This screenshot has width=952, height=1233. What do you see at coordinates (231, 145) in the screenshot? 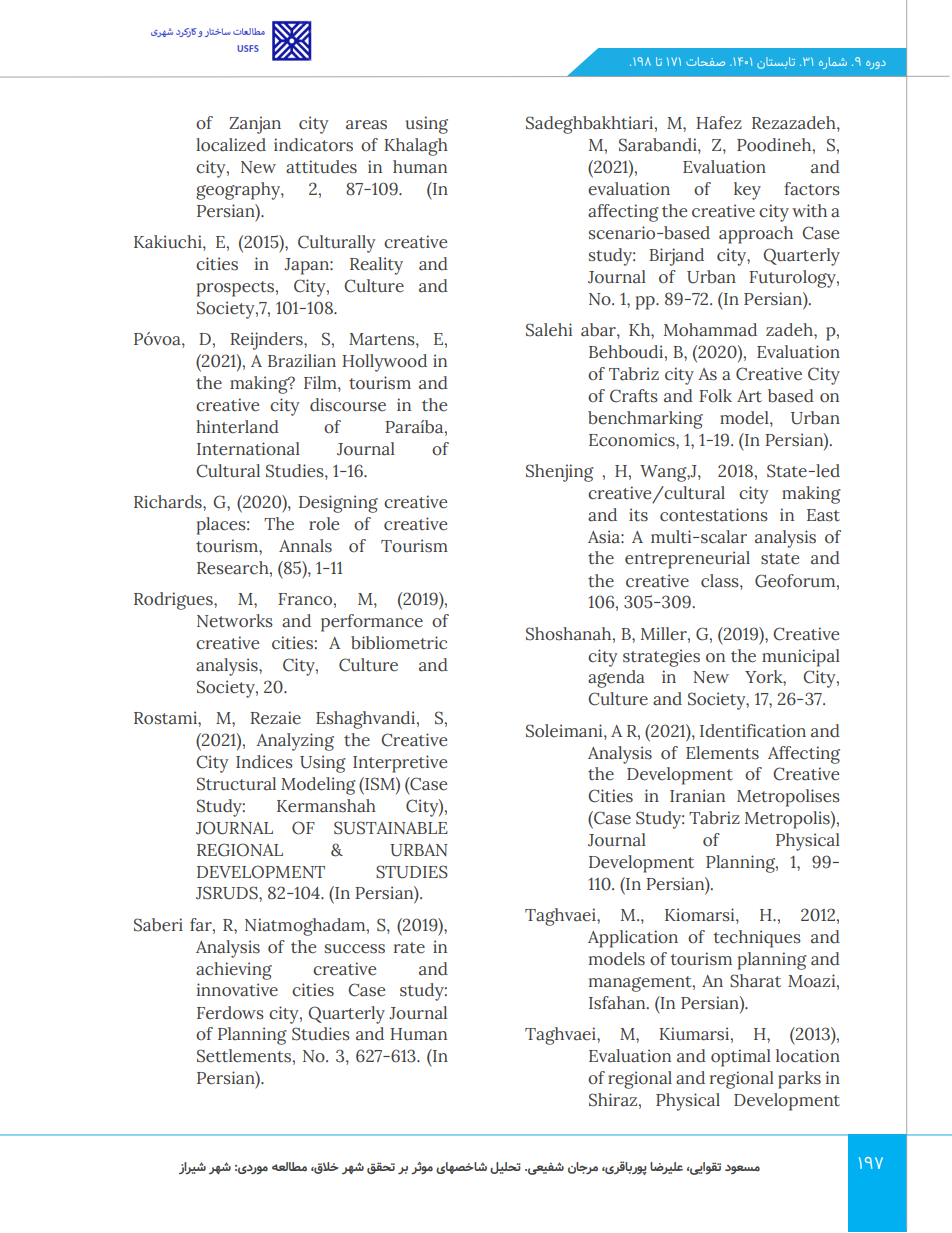
I see `localized` at bounding box center [231, 145].
